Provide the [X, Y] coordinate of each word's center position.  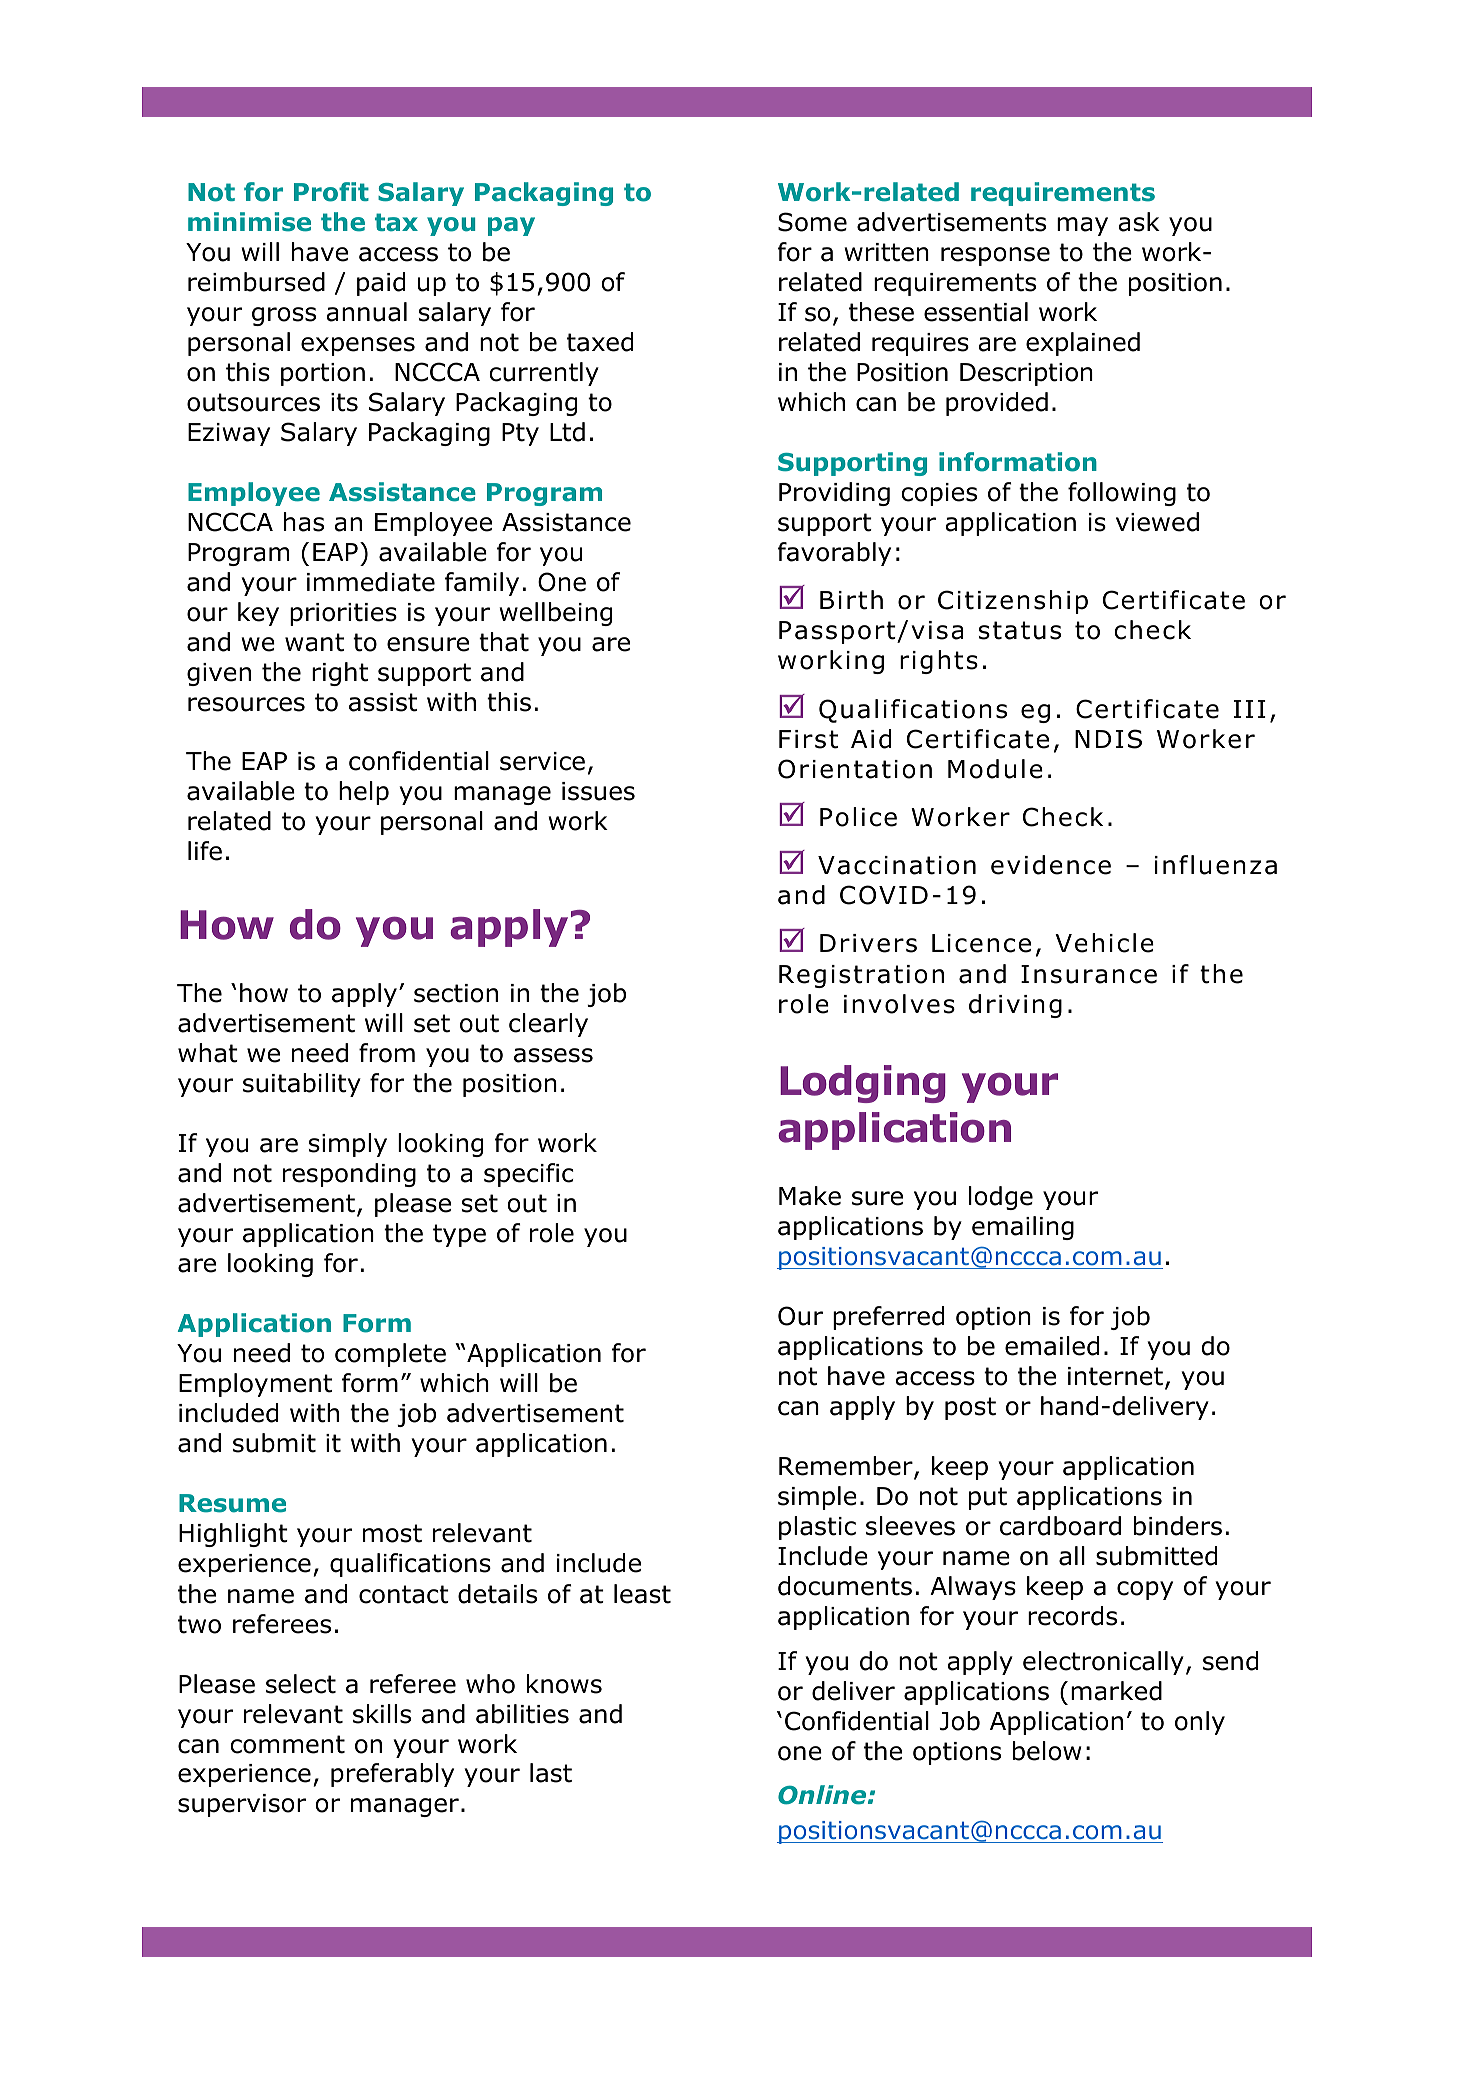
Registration [861, 976]
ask [1139, 222]
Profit [331, 192]
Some [812, 222]
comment [287, 1744]
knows [564, 1684]
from [387, 1053]
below [1047, 1751]
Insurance [1089, 974]
